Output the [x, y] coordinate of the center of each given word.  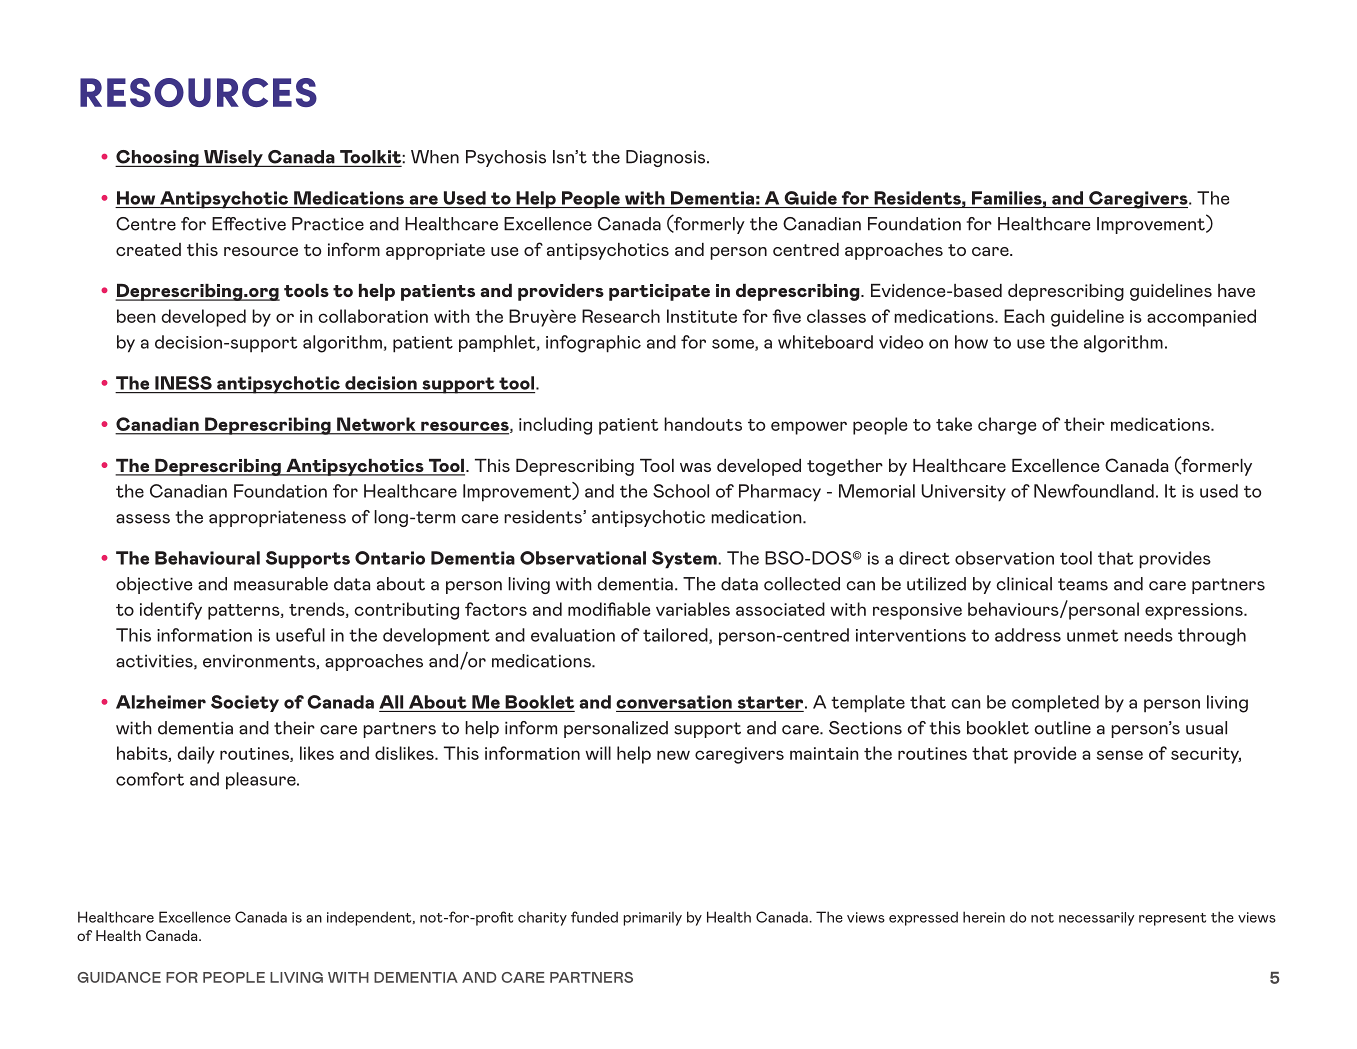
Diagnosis [667, 158]
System [685, 560]
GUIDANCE [119, 977]
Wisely [233, 158]
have [1236, 290]
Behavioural [207, 558]
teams [1083, 584]
